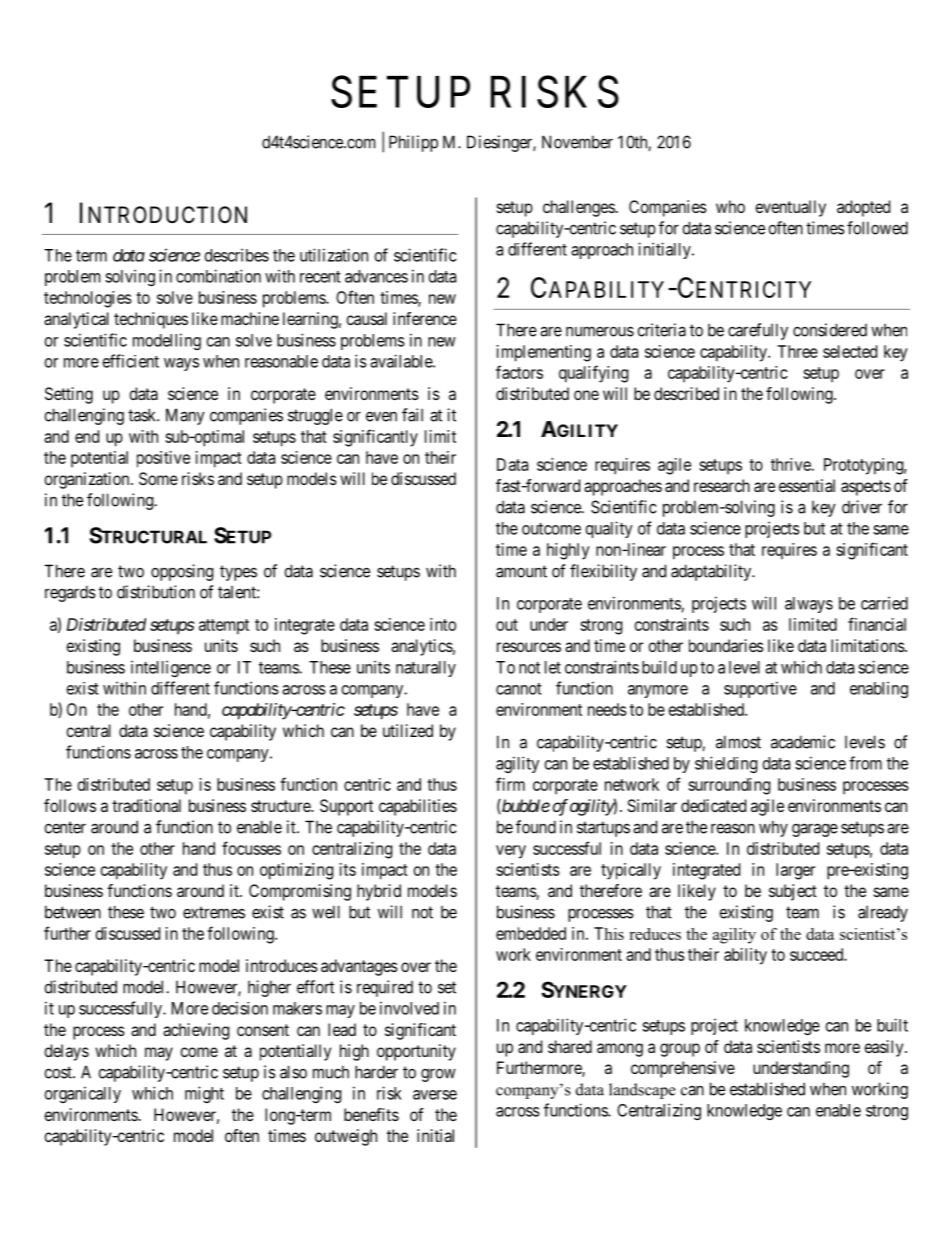 Image resolution: width=952 pixels, height=1233 pixels. Describe the element at coordinates (171, 668) in the page. I see `intelligence` at that location.
